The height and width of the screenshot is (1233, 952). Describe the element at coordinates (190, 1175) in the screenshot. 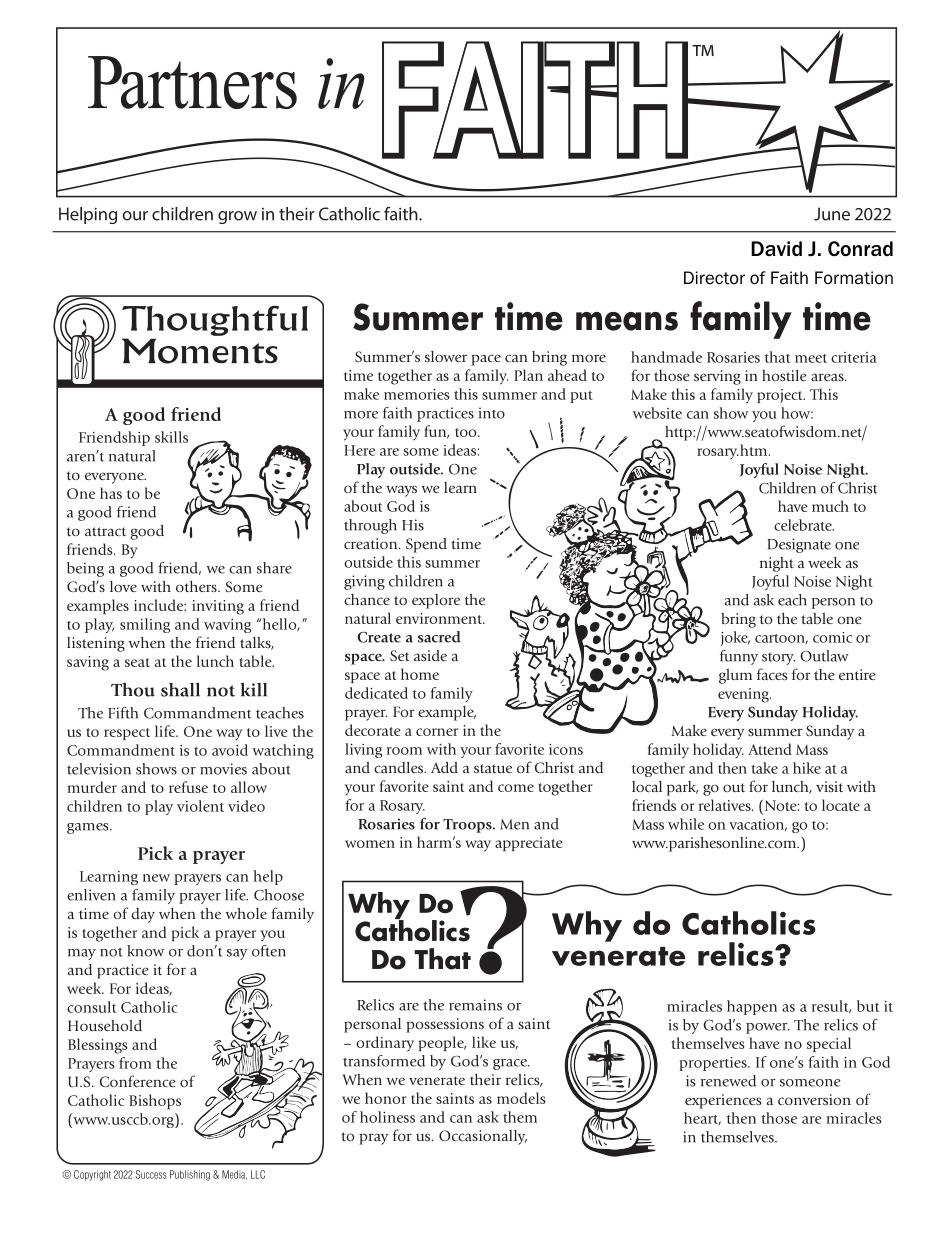

I see `Publishing` at that location.
